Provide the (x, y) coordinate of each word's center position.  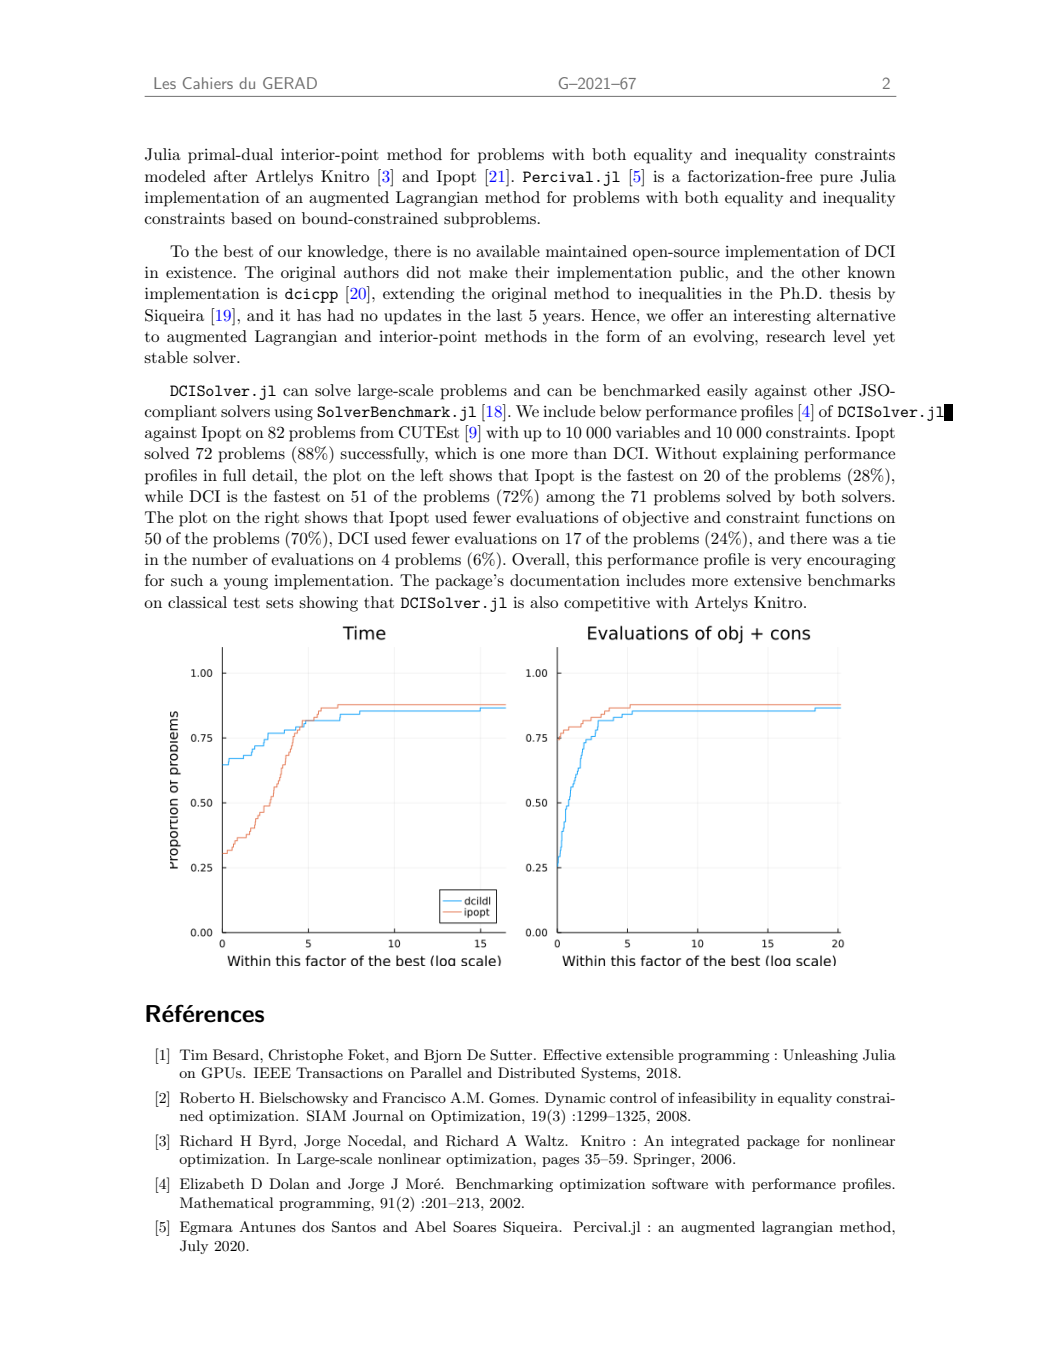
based (251, 218)
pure (836, 180)
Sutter (512, 1055)
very (786, 563)
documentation (565, 580)
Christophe (305, 1056)
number (220, 559)
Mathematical (226, 1202)
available (508, 251)
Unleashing (820, 1056)
